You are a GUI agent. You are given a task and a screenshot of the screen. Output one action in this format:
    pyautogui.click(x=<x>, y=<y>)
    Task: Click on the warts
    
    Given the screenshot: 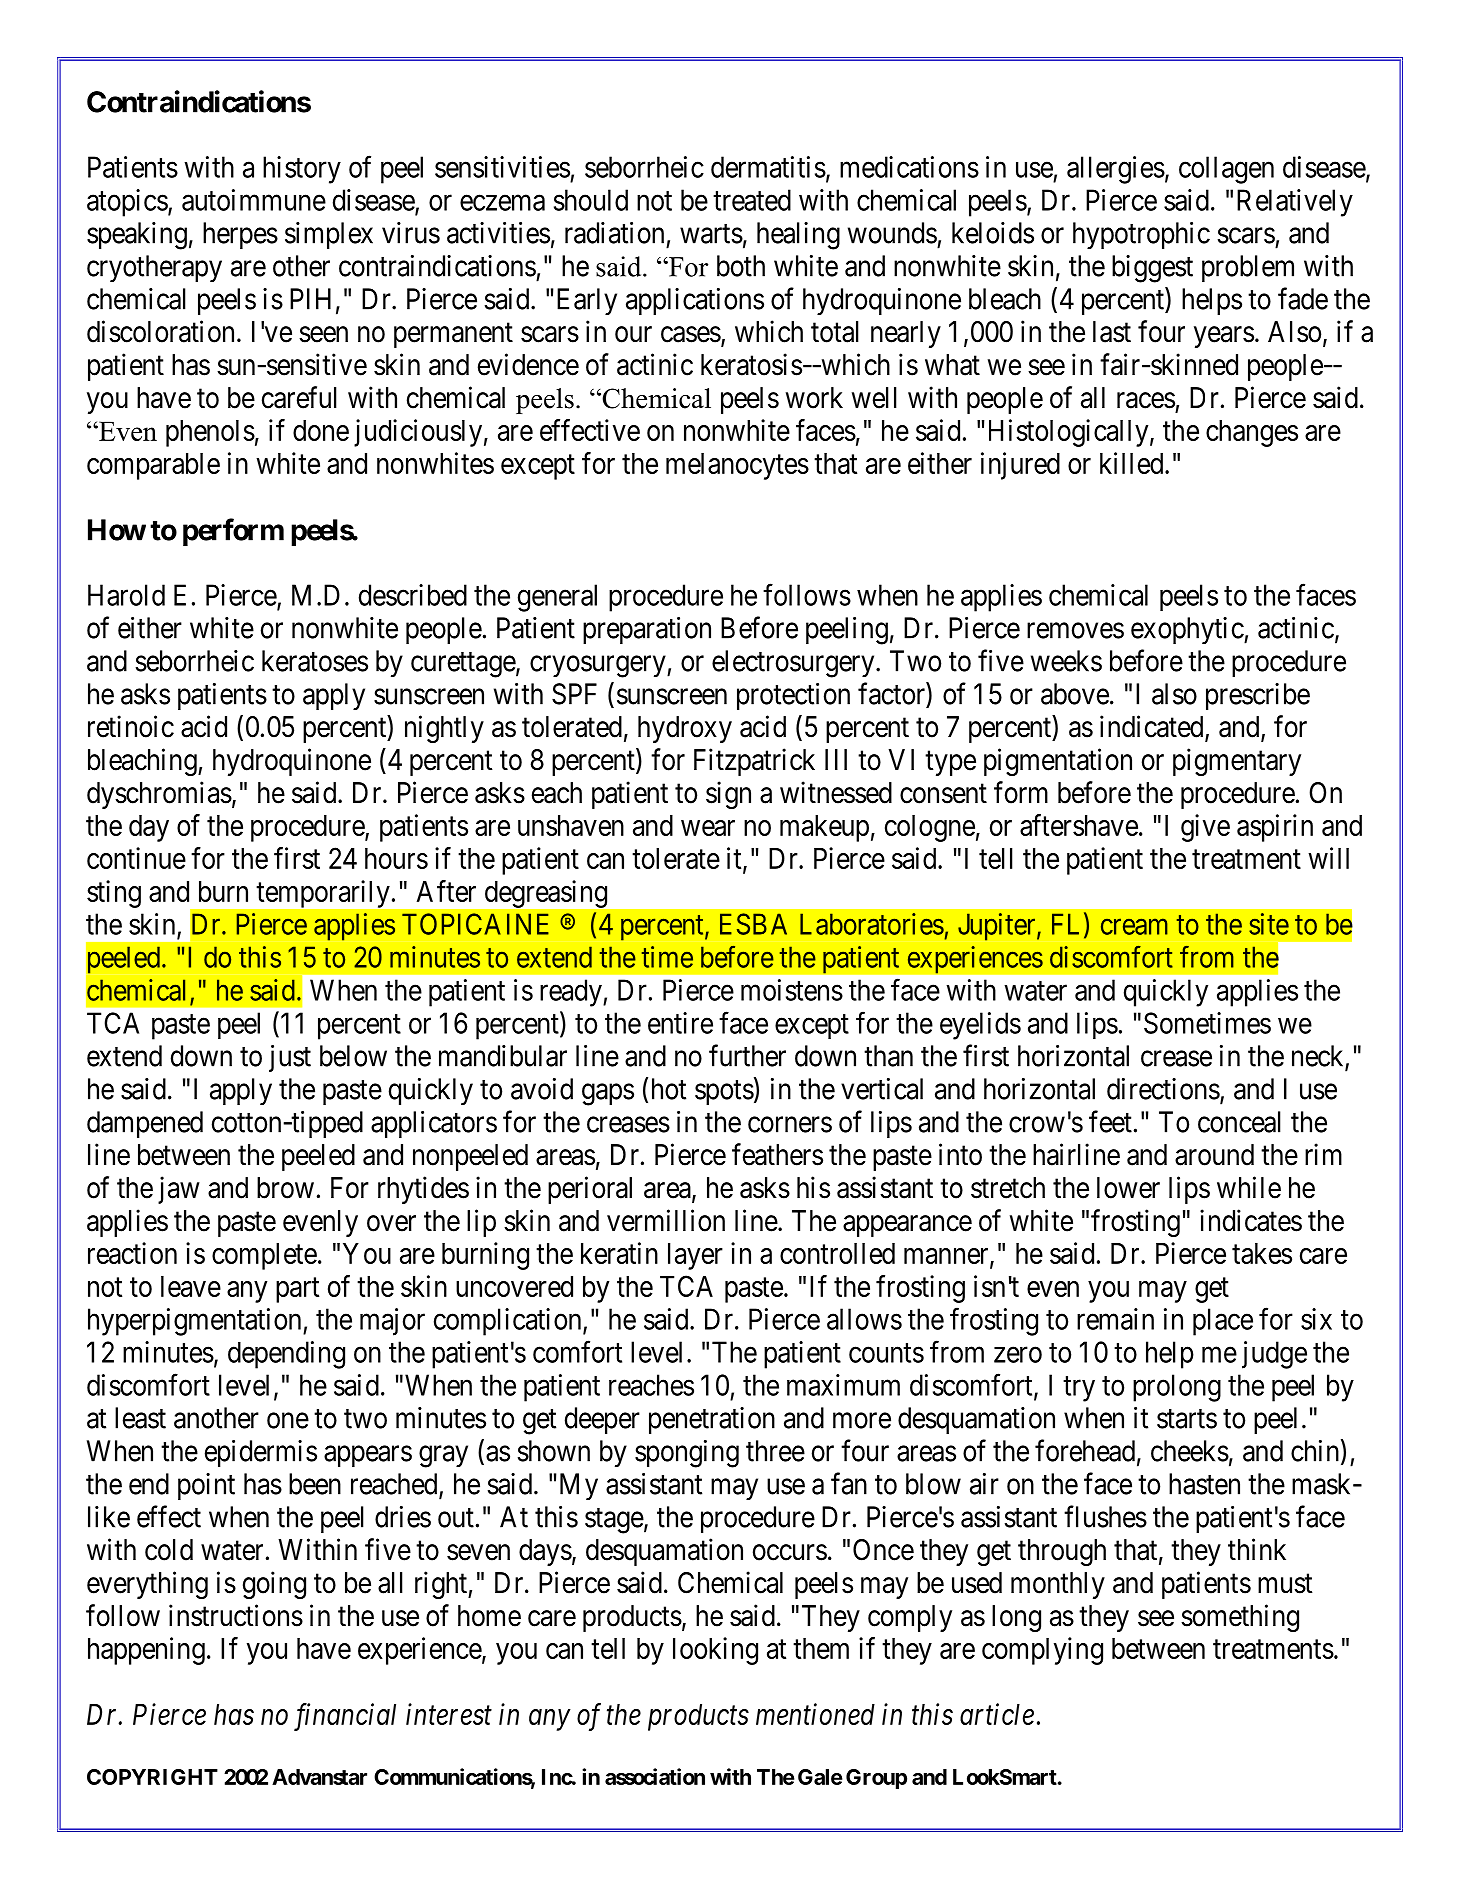 What is the action you would take?
    pyautogui.click(x=711, y=234)
